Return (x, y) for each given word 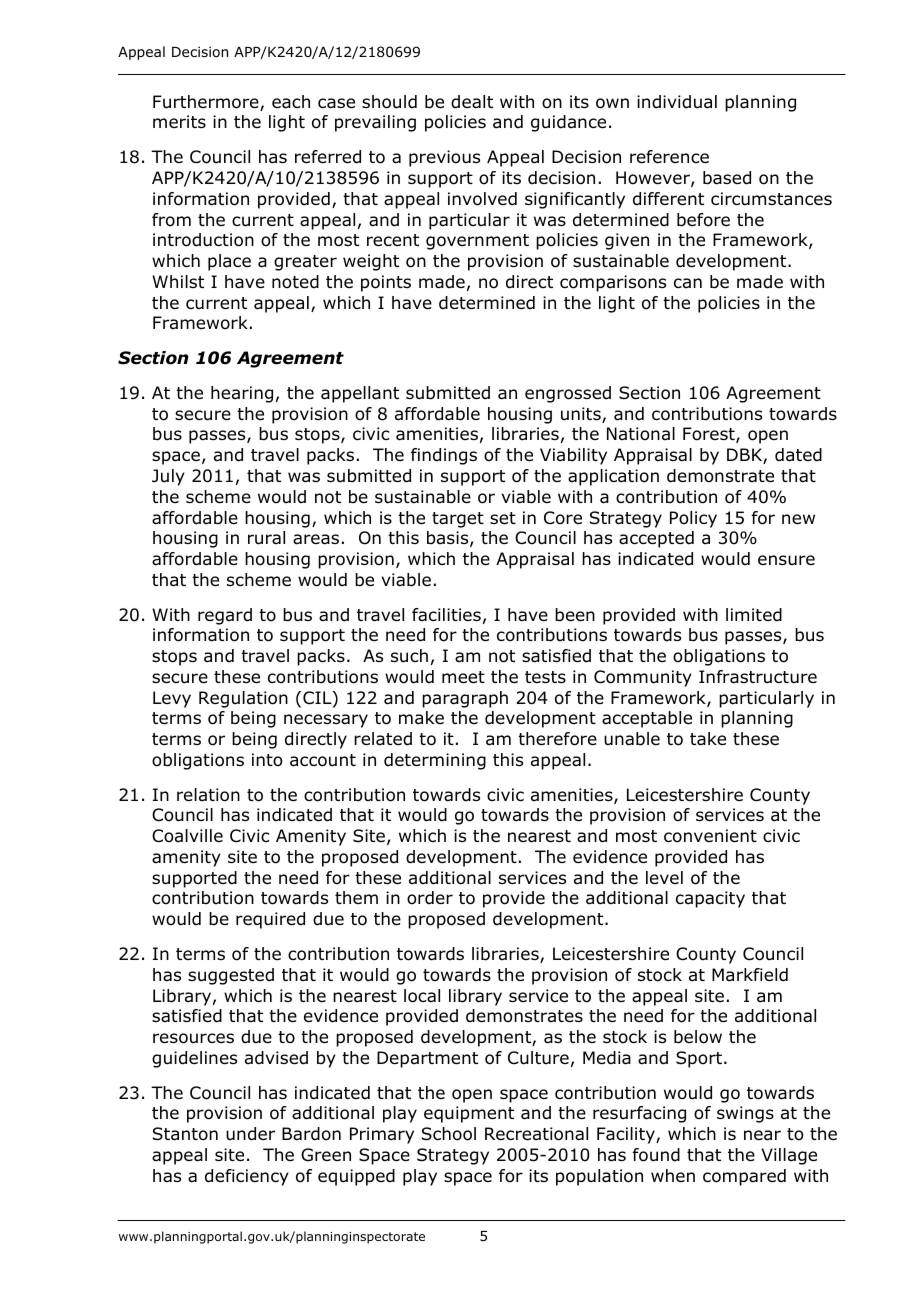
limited (754, 615)
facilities (446, 615)
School (449, 1134)
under (250, 1134)
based (727, 178)
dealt (472, 102)
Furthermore (207, 103)
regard (225, 616)
